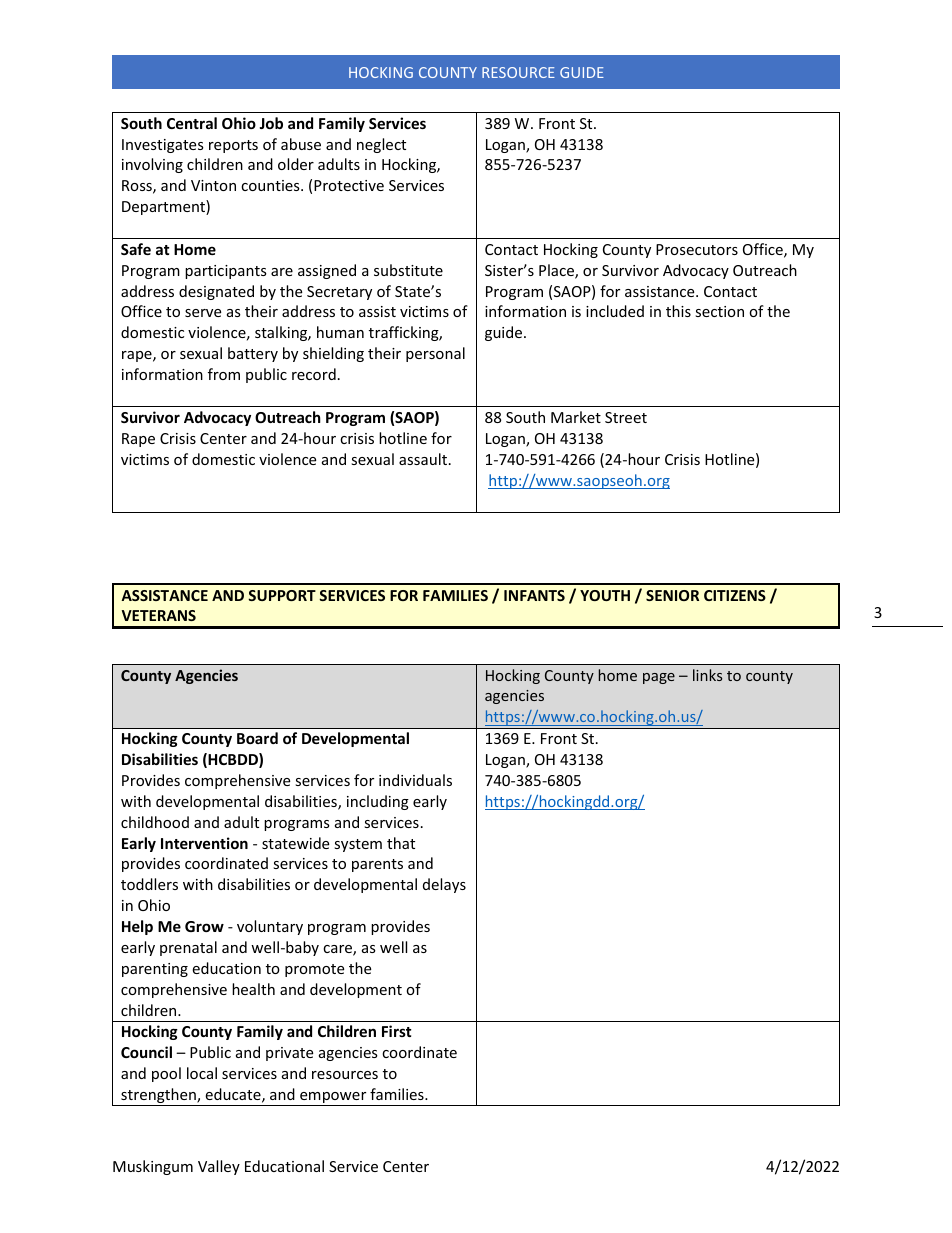 The width and height of the image is (952, 1233). Describe the element at coordinates (381, 145) in the image. I see `neglect` at that location.
